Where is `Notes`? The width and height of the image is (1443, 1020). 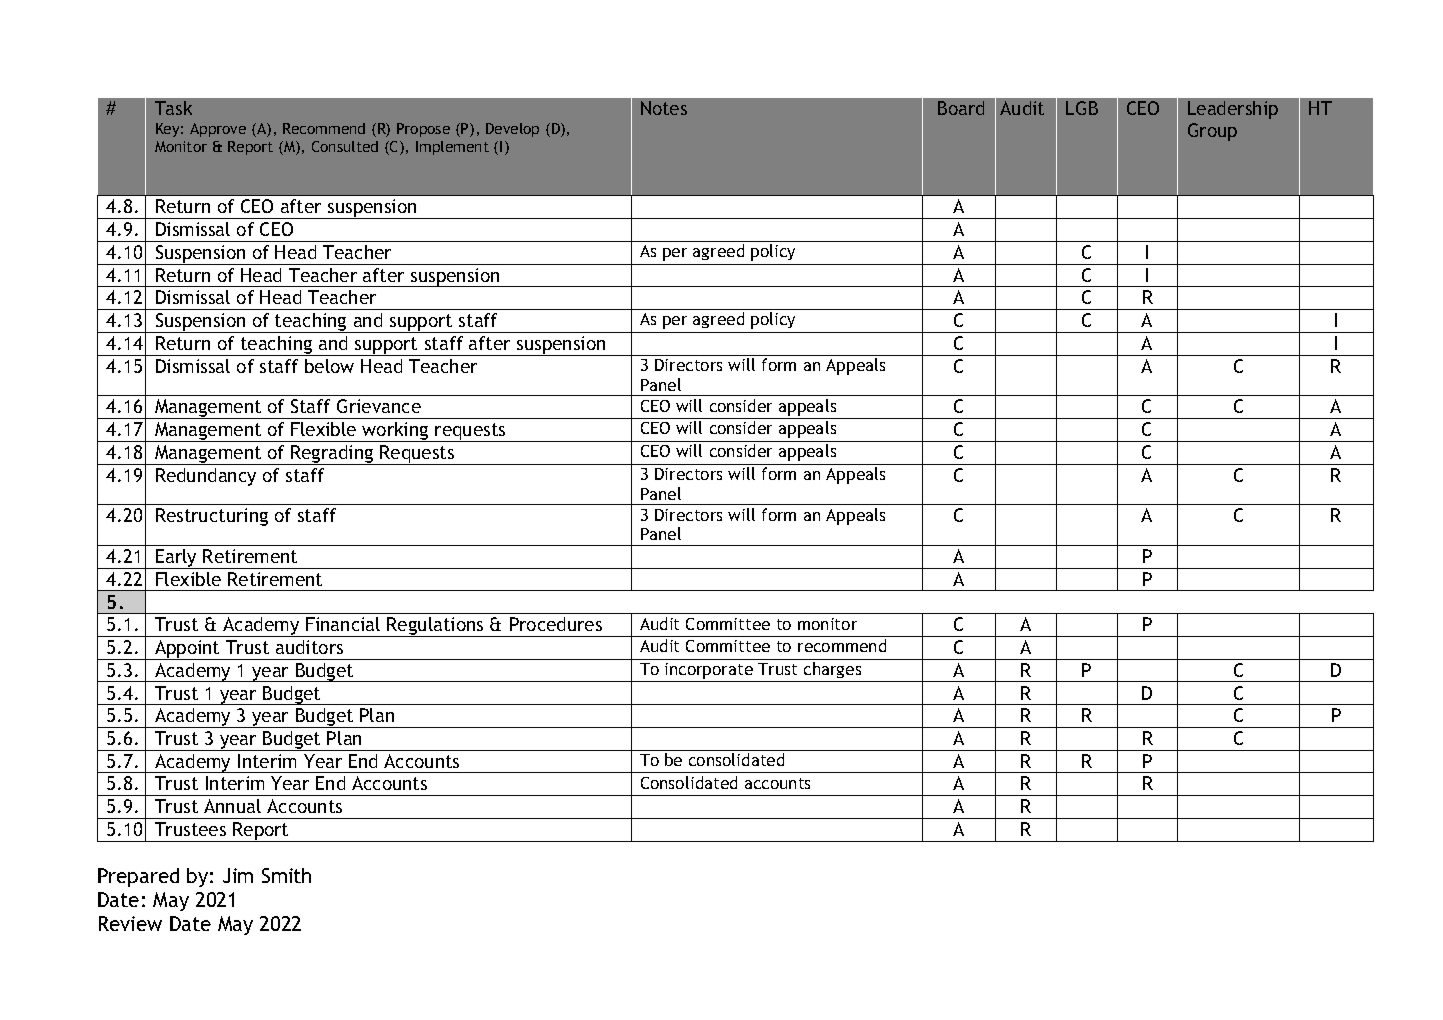 Notes is located at coordinates (664, 108).
